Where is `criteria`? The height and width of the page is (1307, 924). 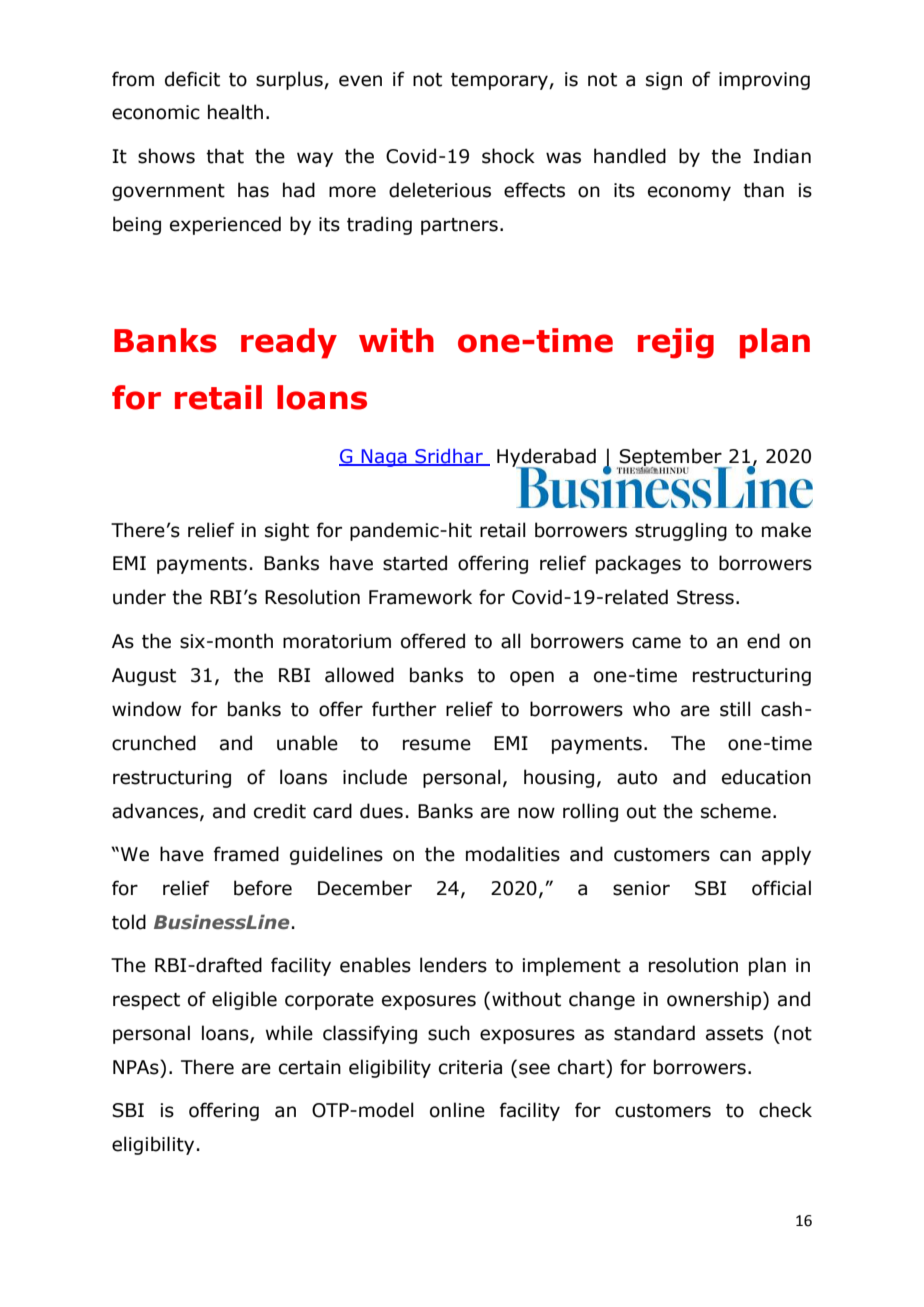 criteria is located at coordinates (470, 1067).
